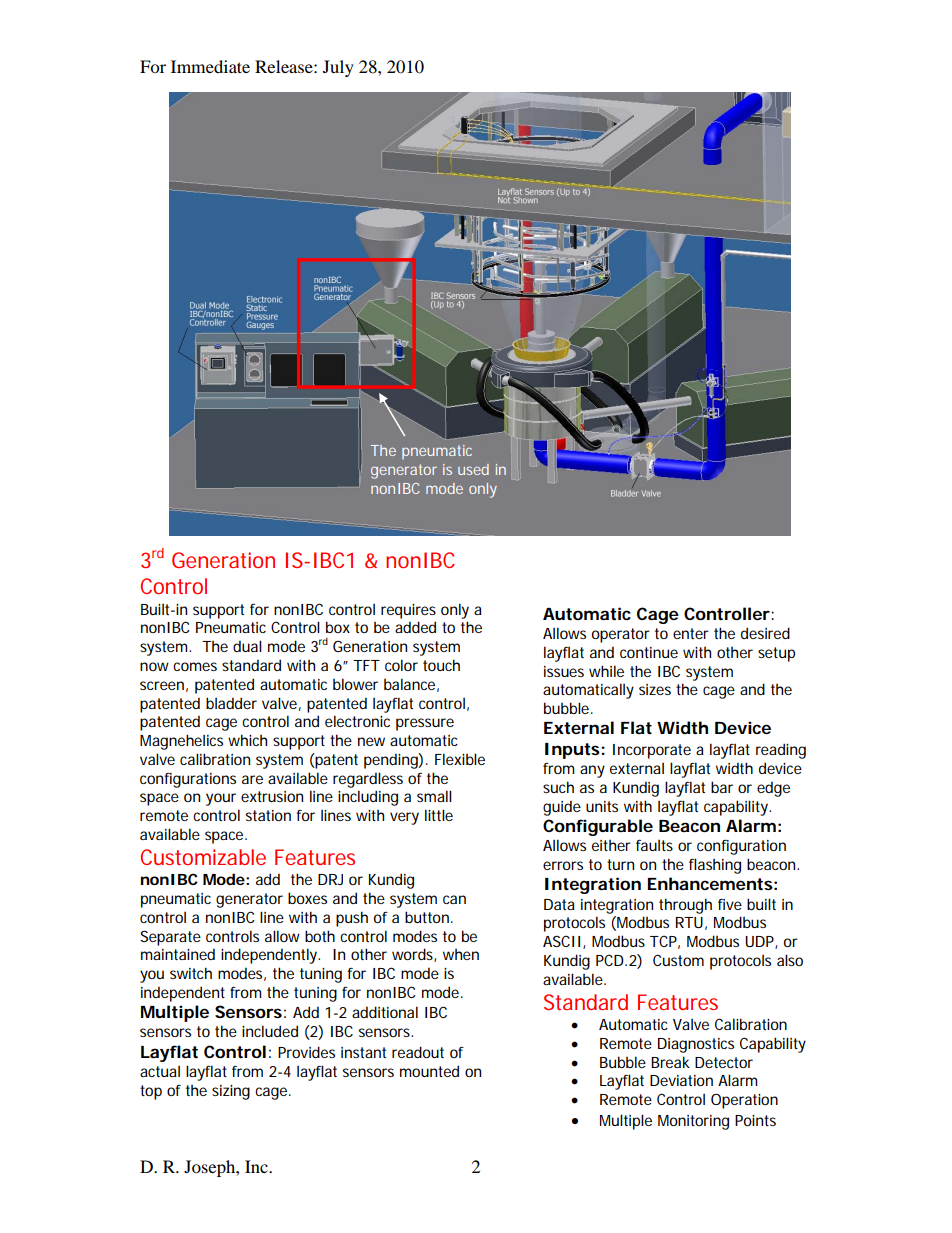  What do you see at coordinates (429, 1071) in the document?
I see `mounted` at bounding box center [429, 1071].
